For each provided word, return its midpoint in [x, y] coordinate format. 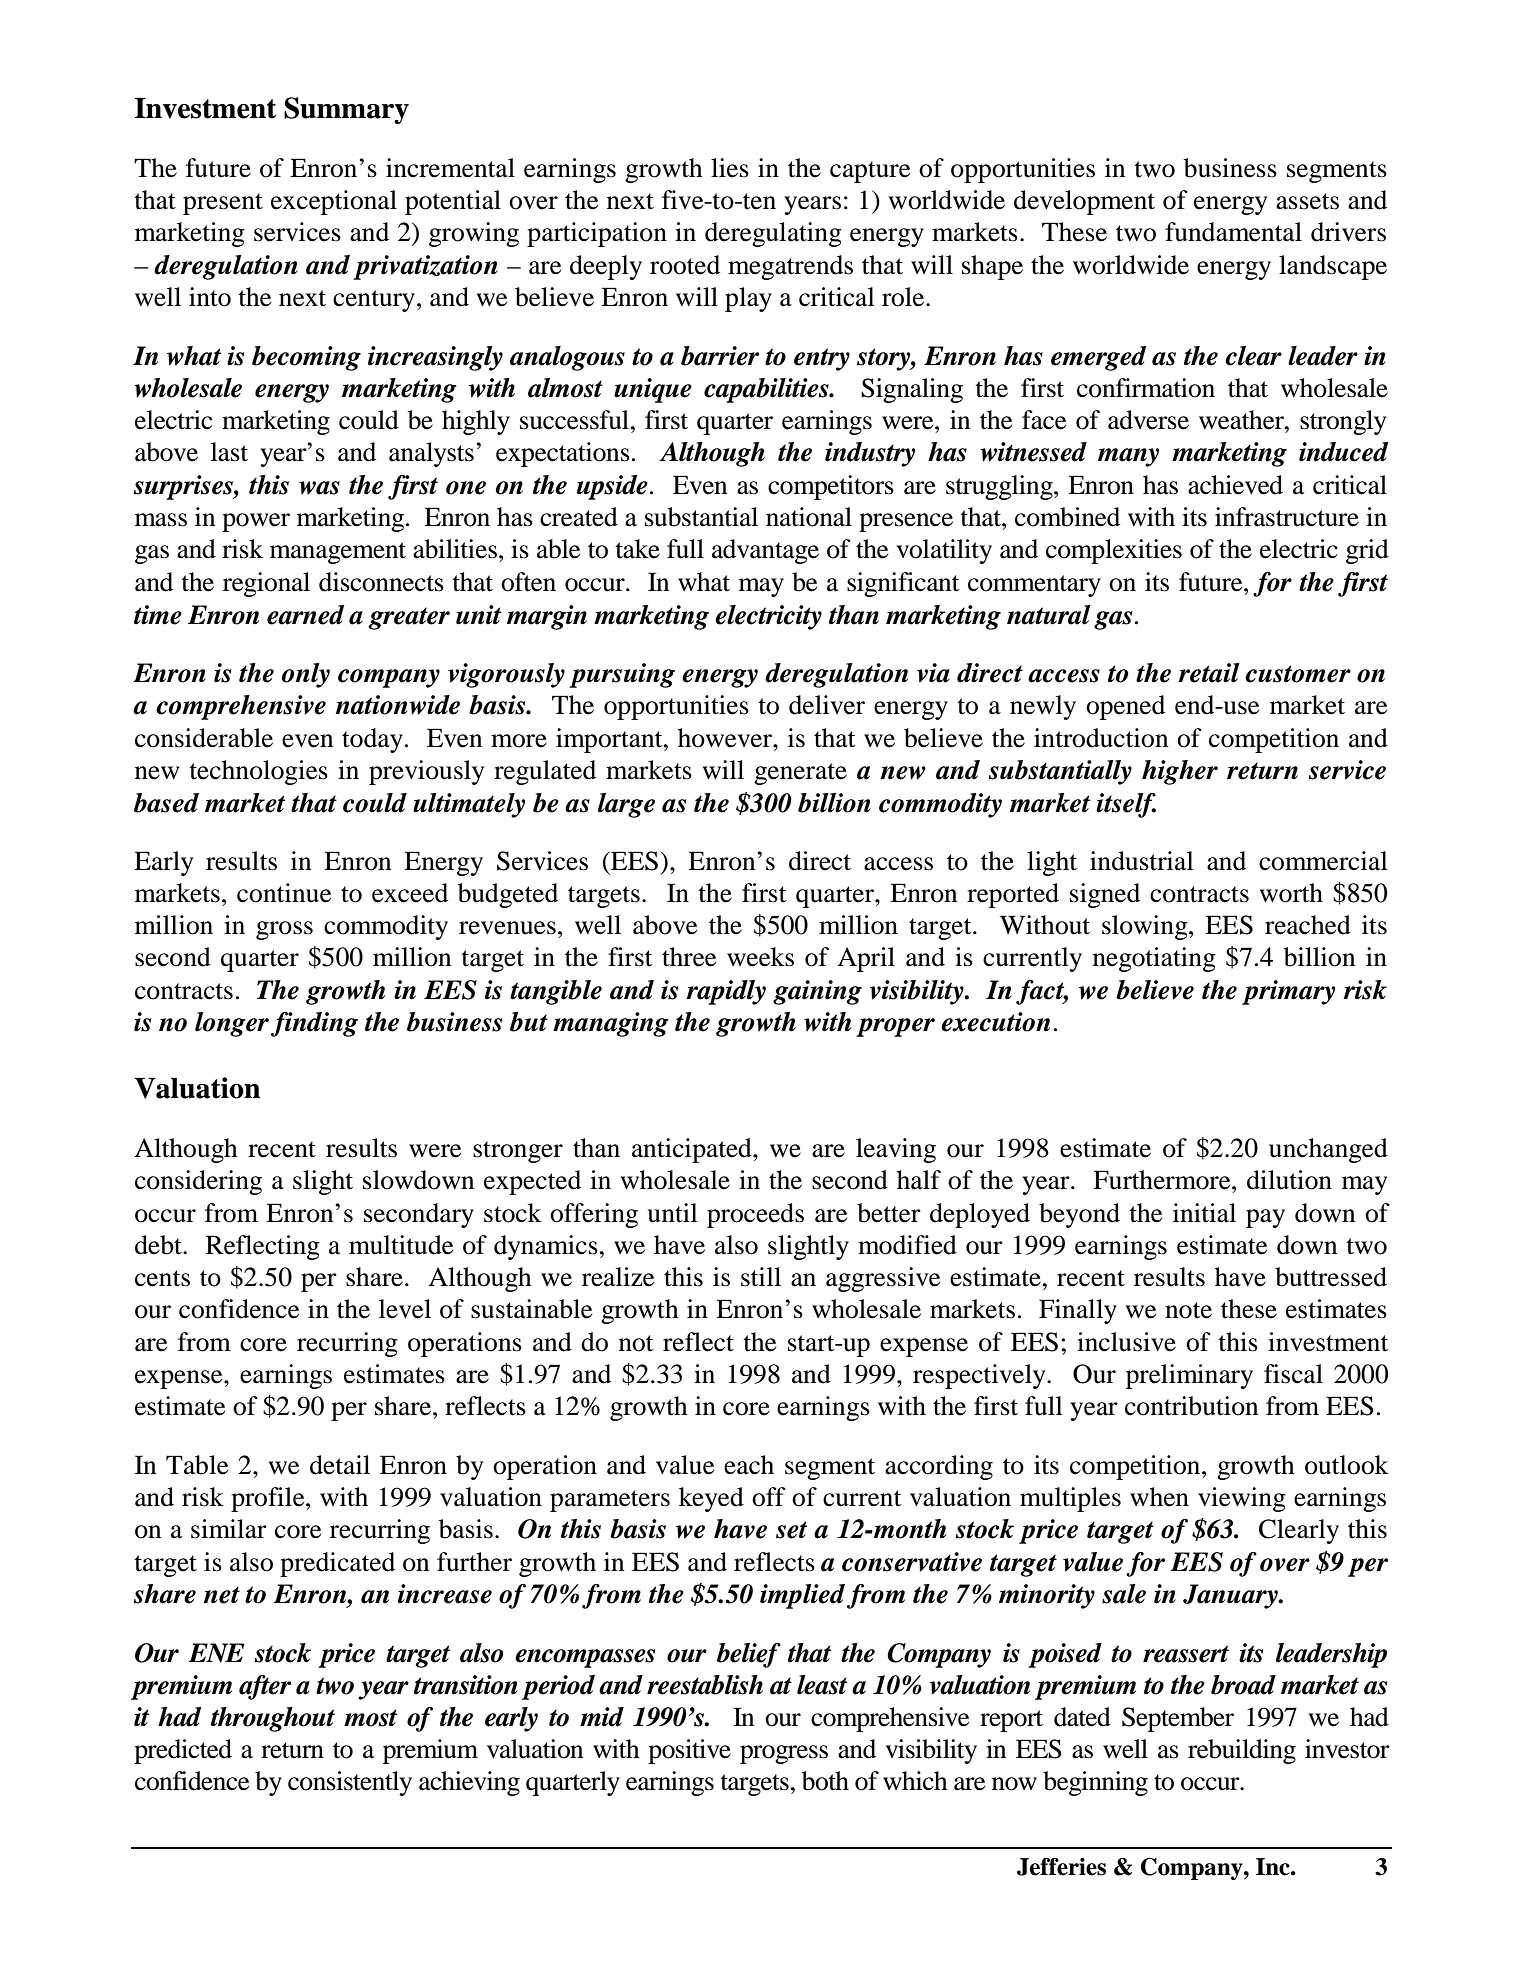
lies [730, 168]
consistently [350, 1783]
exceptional [334, 202]
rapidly [726, 992]
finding [314, 1024]
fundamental [1233, 232]
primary [1288, 992]
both [825, 1781]
